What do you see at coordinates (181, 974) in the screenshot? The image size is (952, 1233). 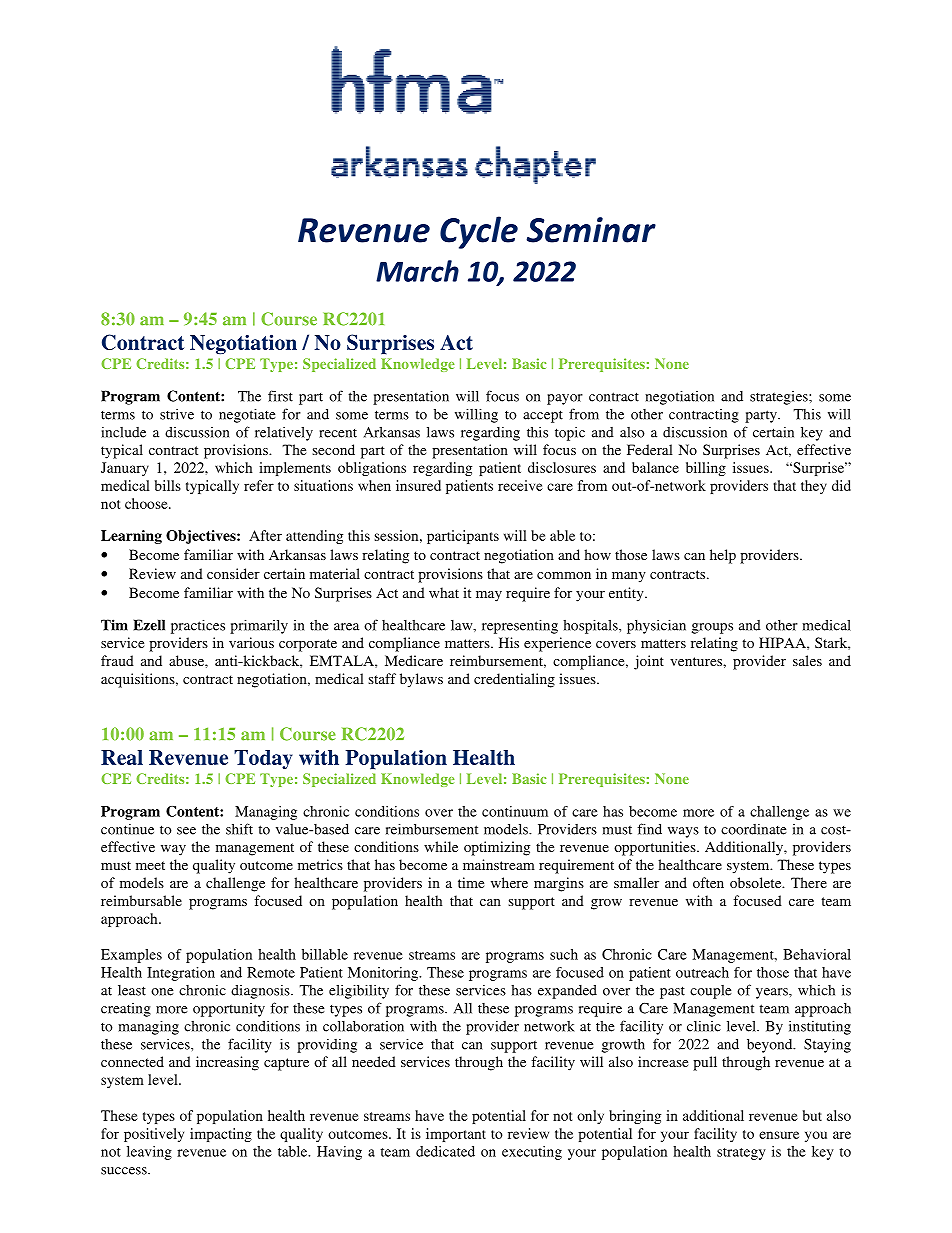 I see `Integration` at bounding box center [181, 974].
